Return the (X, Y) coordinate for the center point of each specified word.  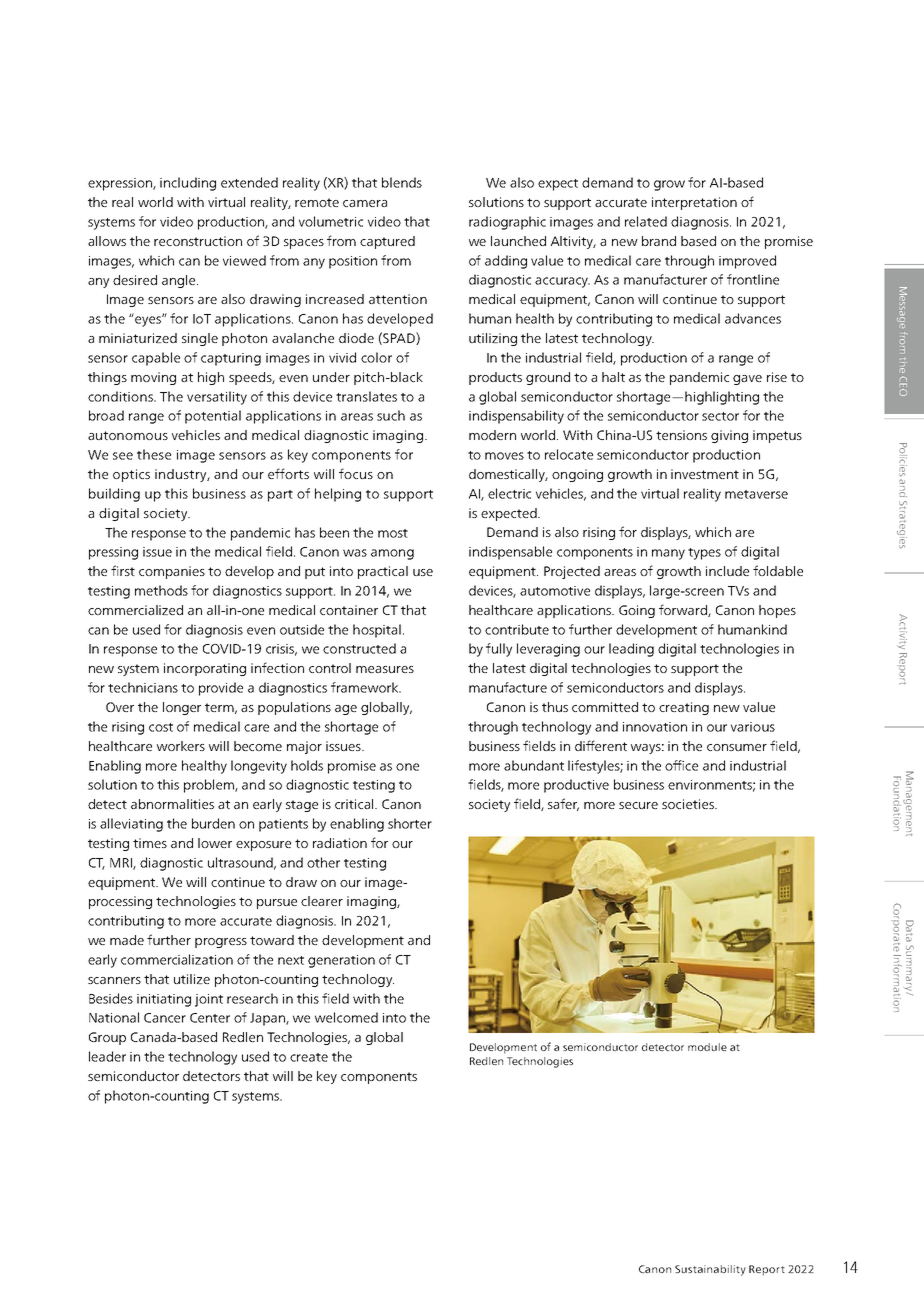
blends (402, 182)
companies (172, 572)
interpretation (694, 203)
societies (689, 804)
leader (107, 1056)
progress (221, 943)
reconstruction (198, 241)
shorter (410, 823)
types (704, 554)
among (392, 554)
